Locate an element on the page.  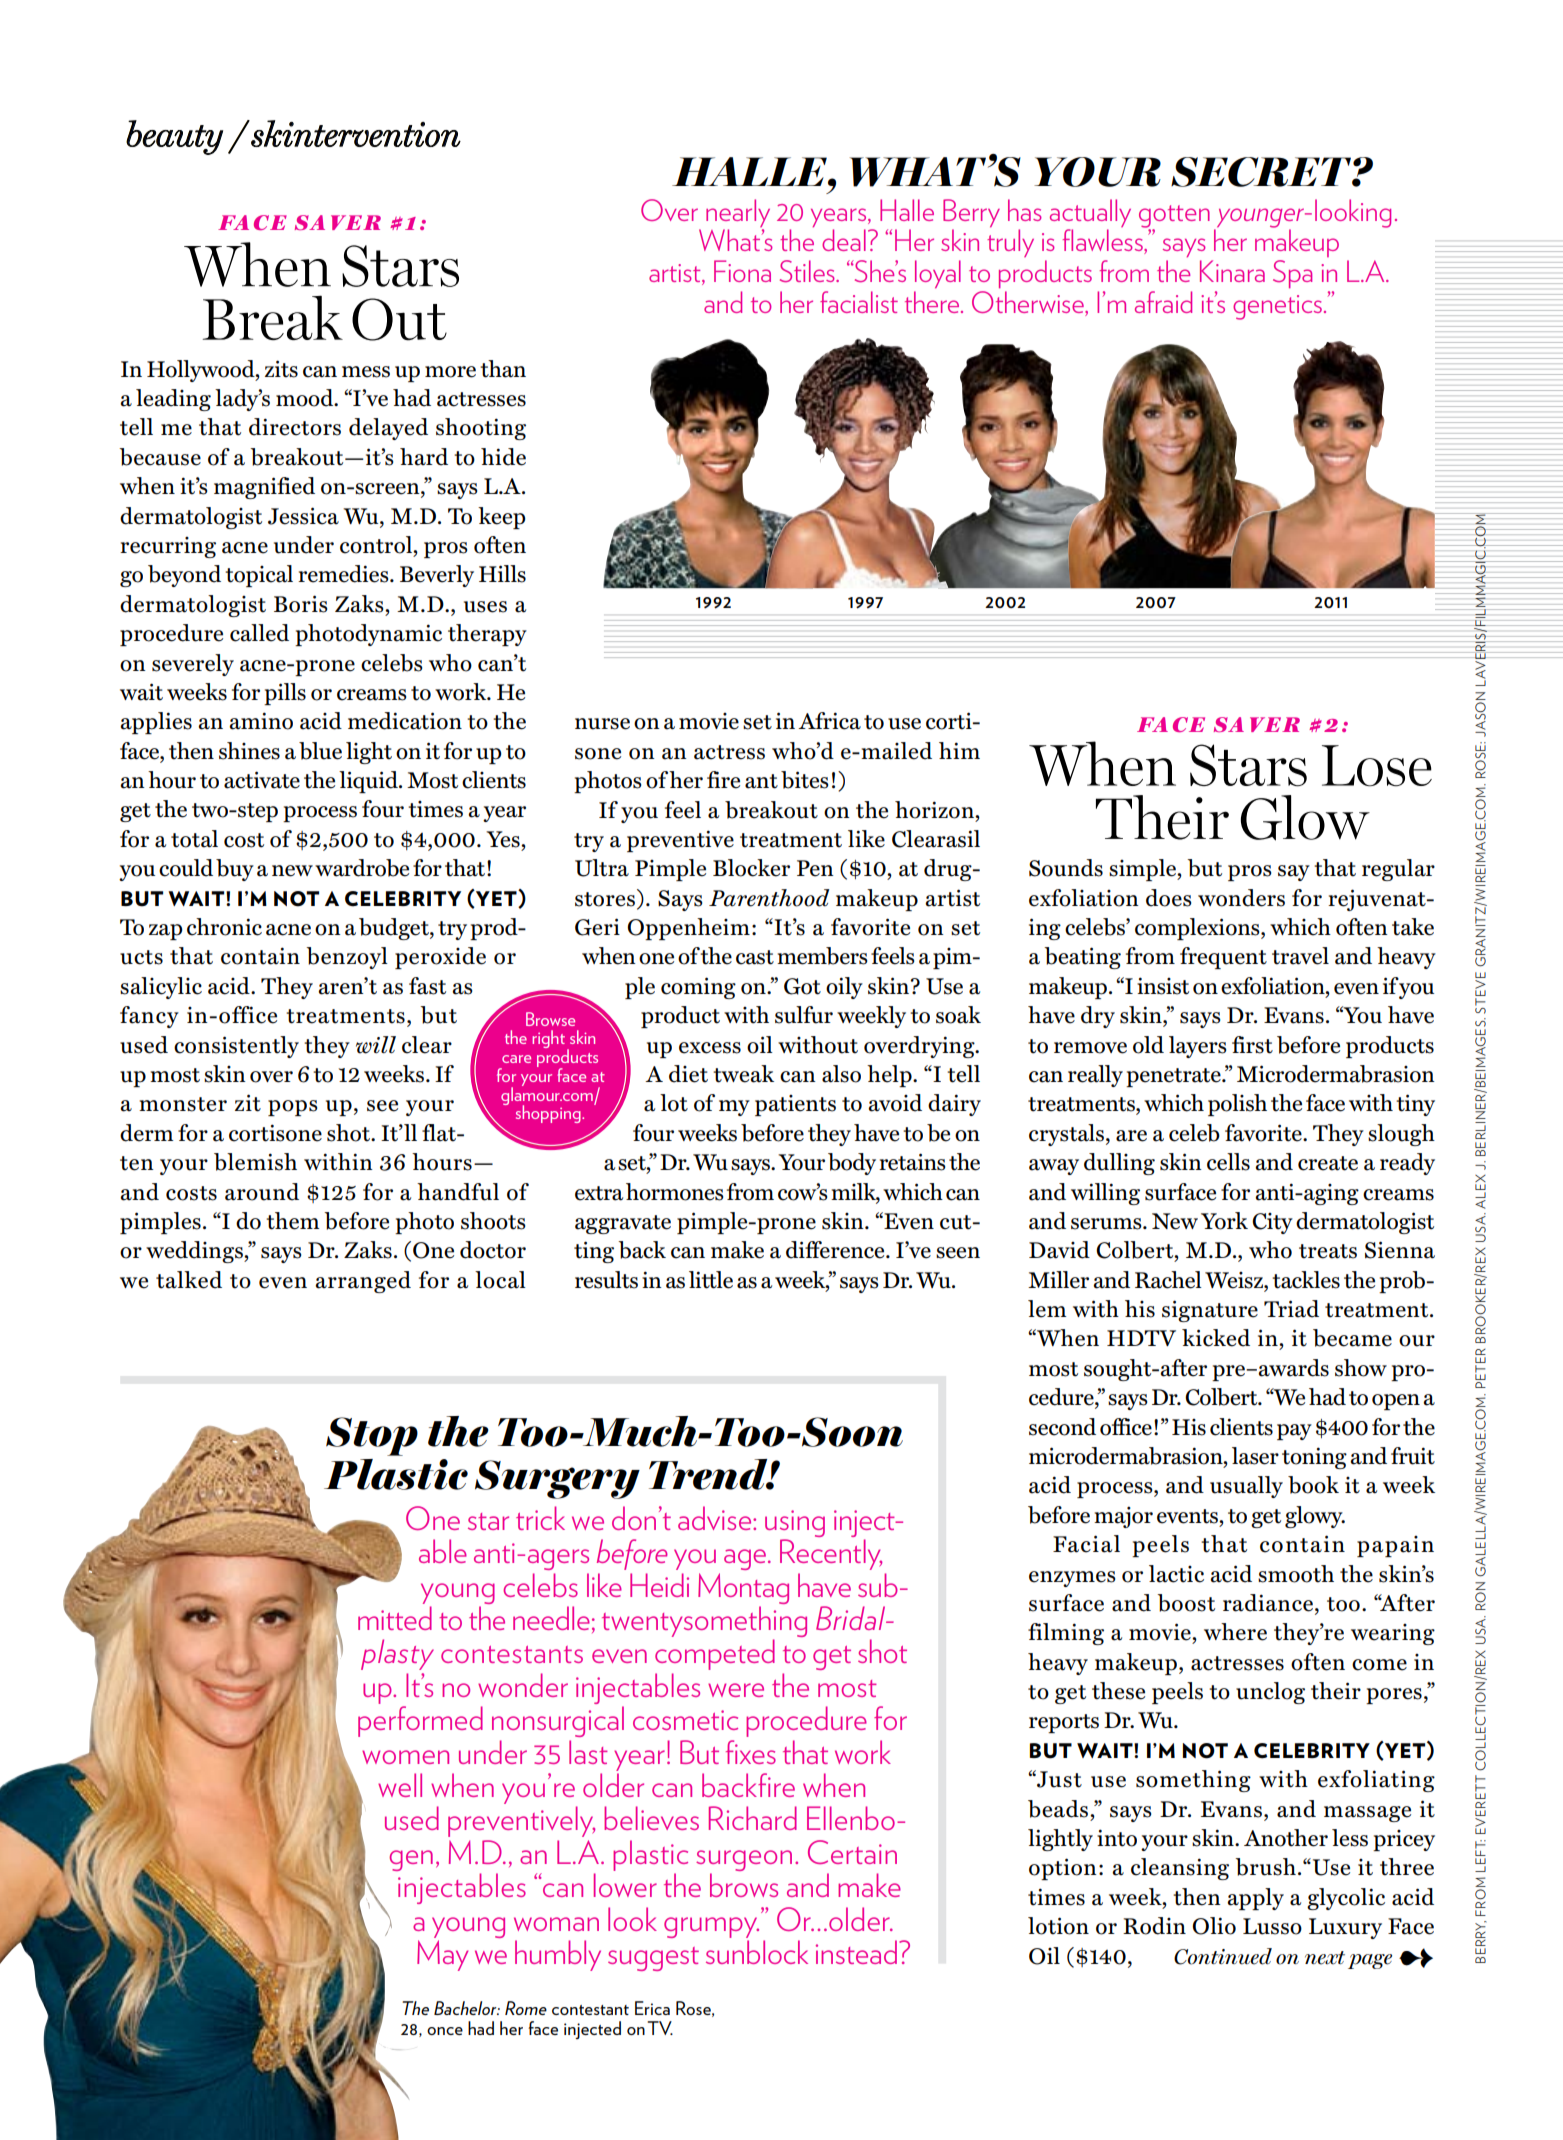
May is located at coordinates (442, 1955).
